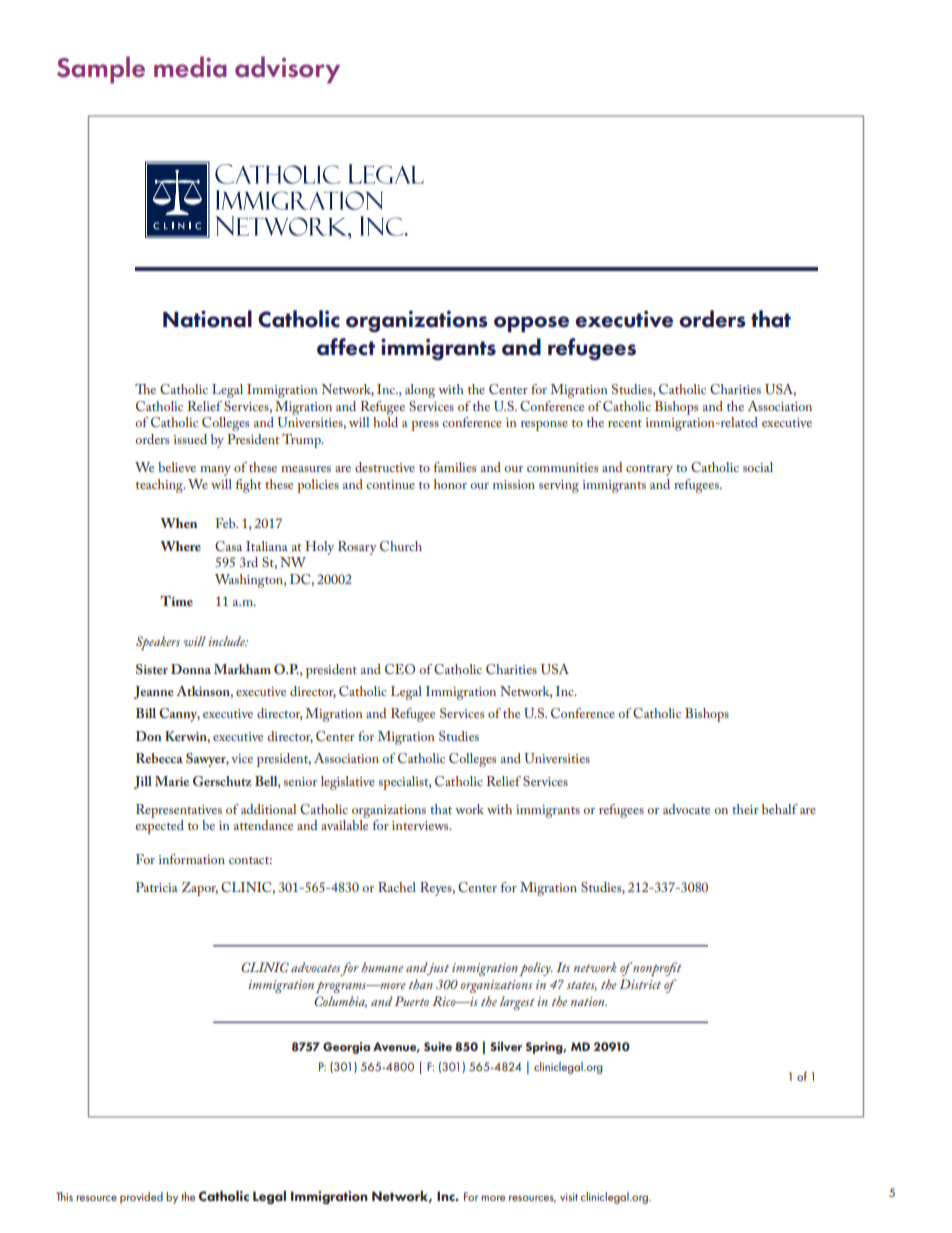  I want to click on provided, so click(141, 1198).
